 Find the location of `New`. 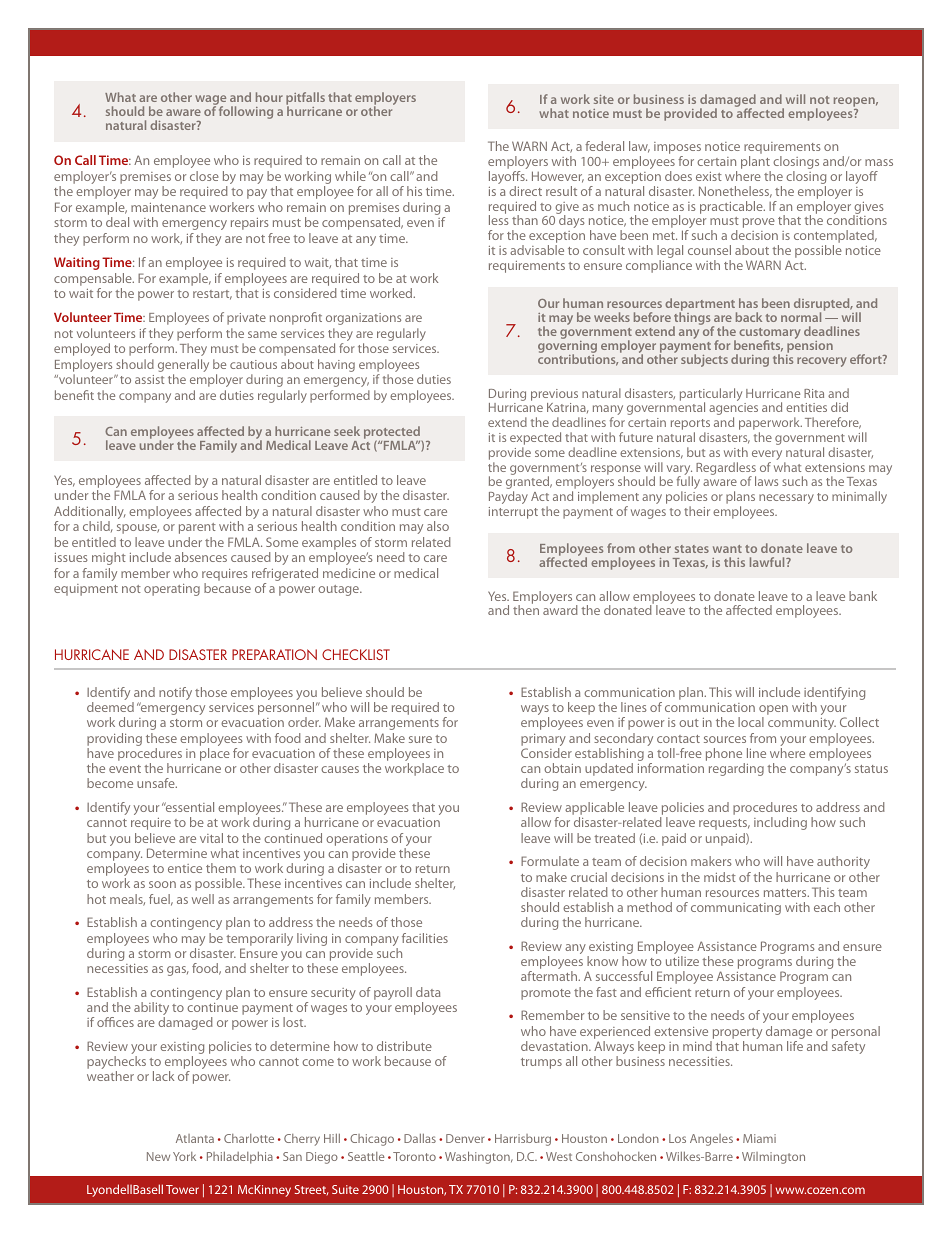

New is located at coordinates (158, 1156).
